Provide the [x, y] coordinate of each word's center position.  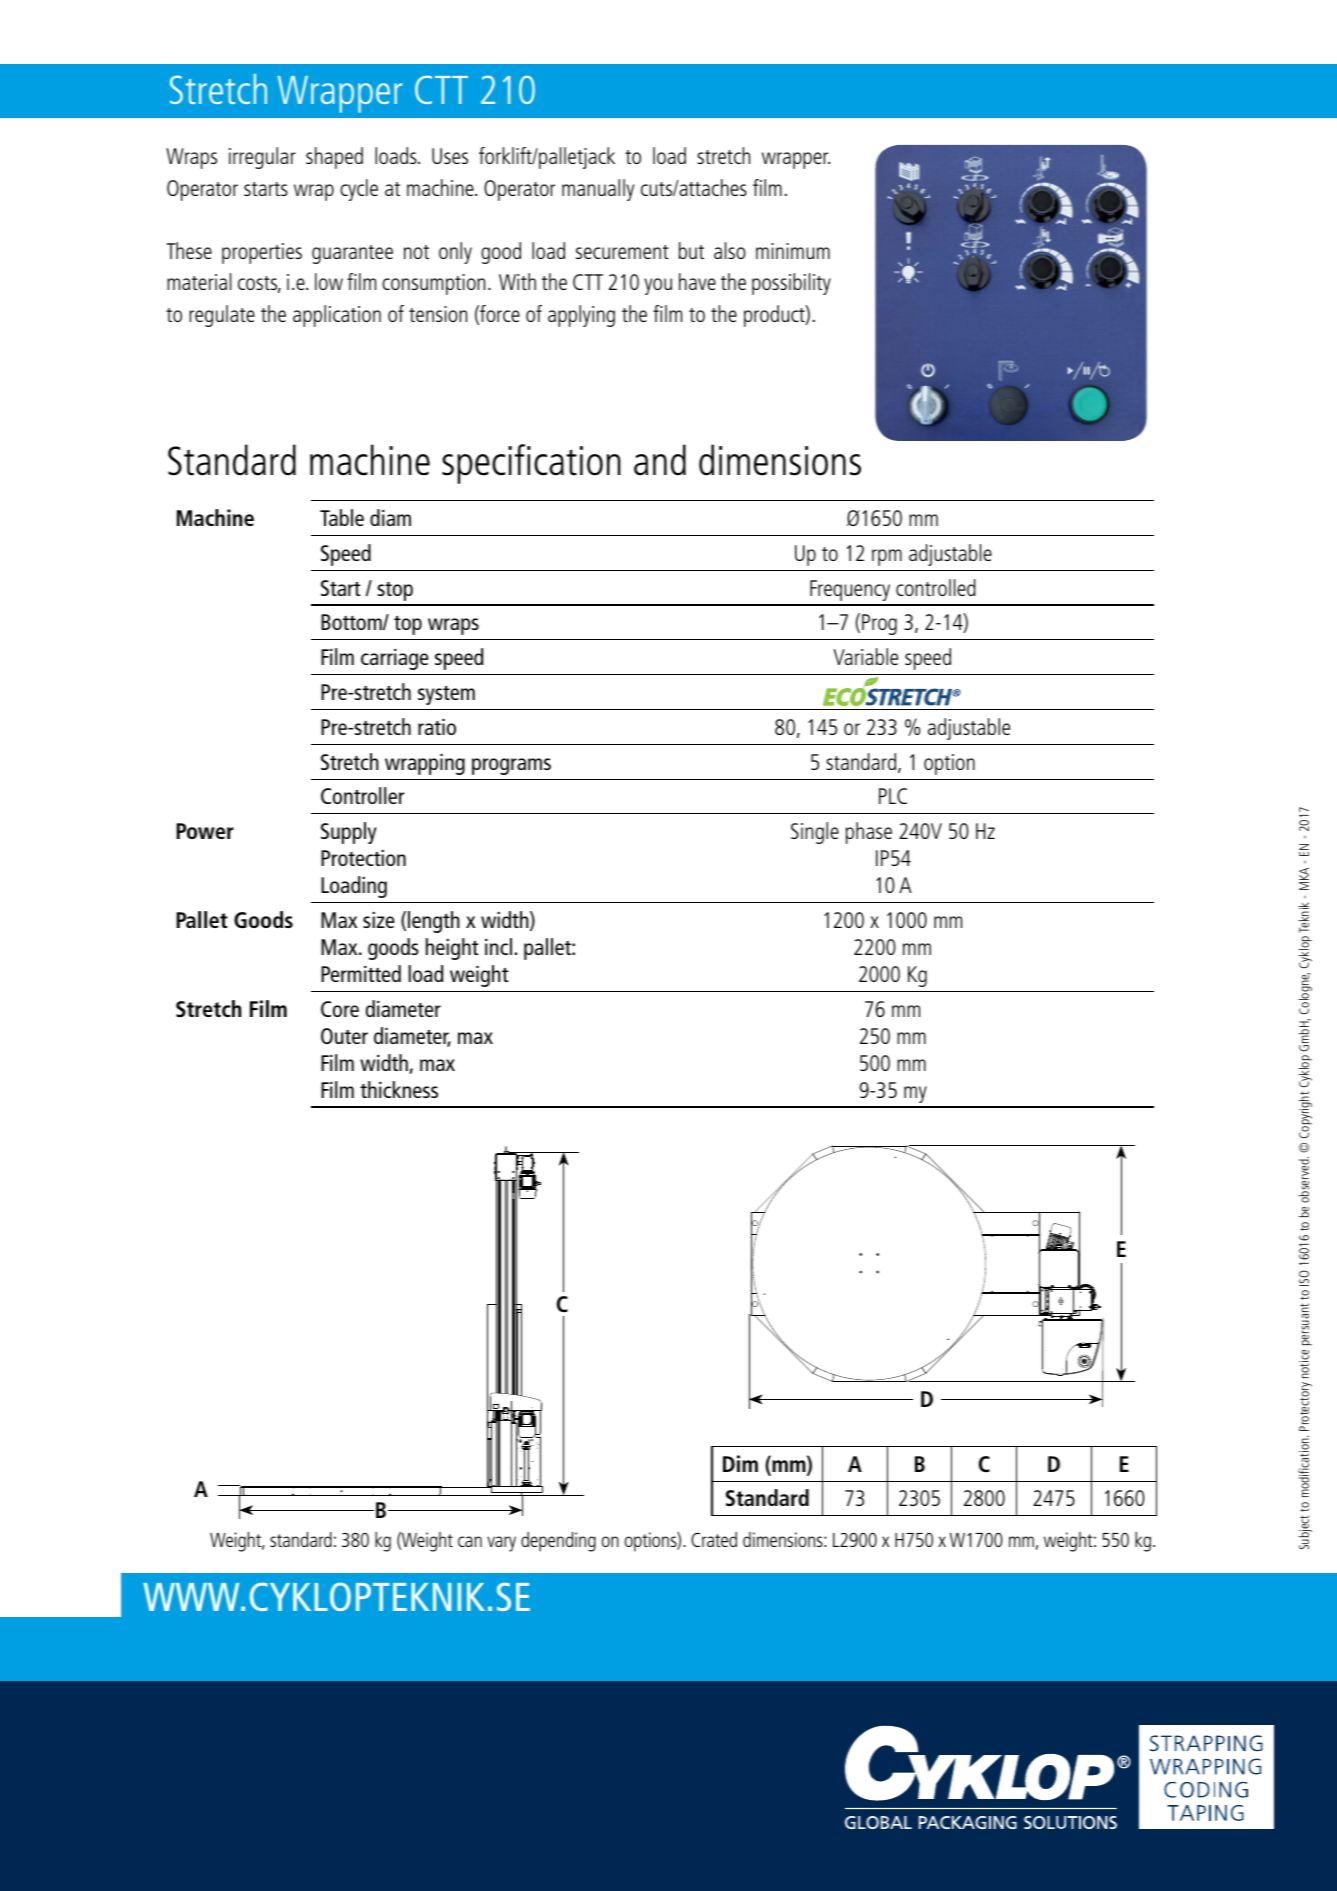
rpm [887, 557]
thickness [399, 1089]
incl [498, 946]
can [470, 1541]
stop [395, 591]
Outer [344, 1036]
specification [531, 464]
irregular [262, 158]
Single [815, 833]
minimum [793, 251]
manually [598, 190]
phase [869, 833]
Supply [348, 833]
